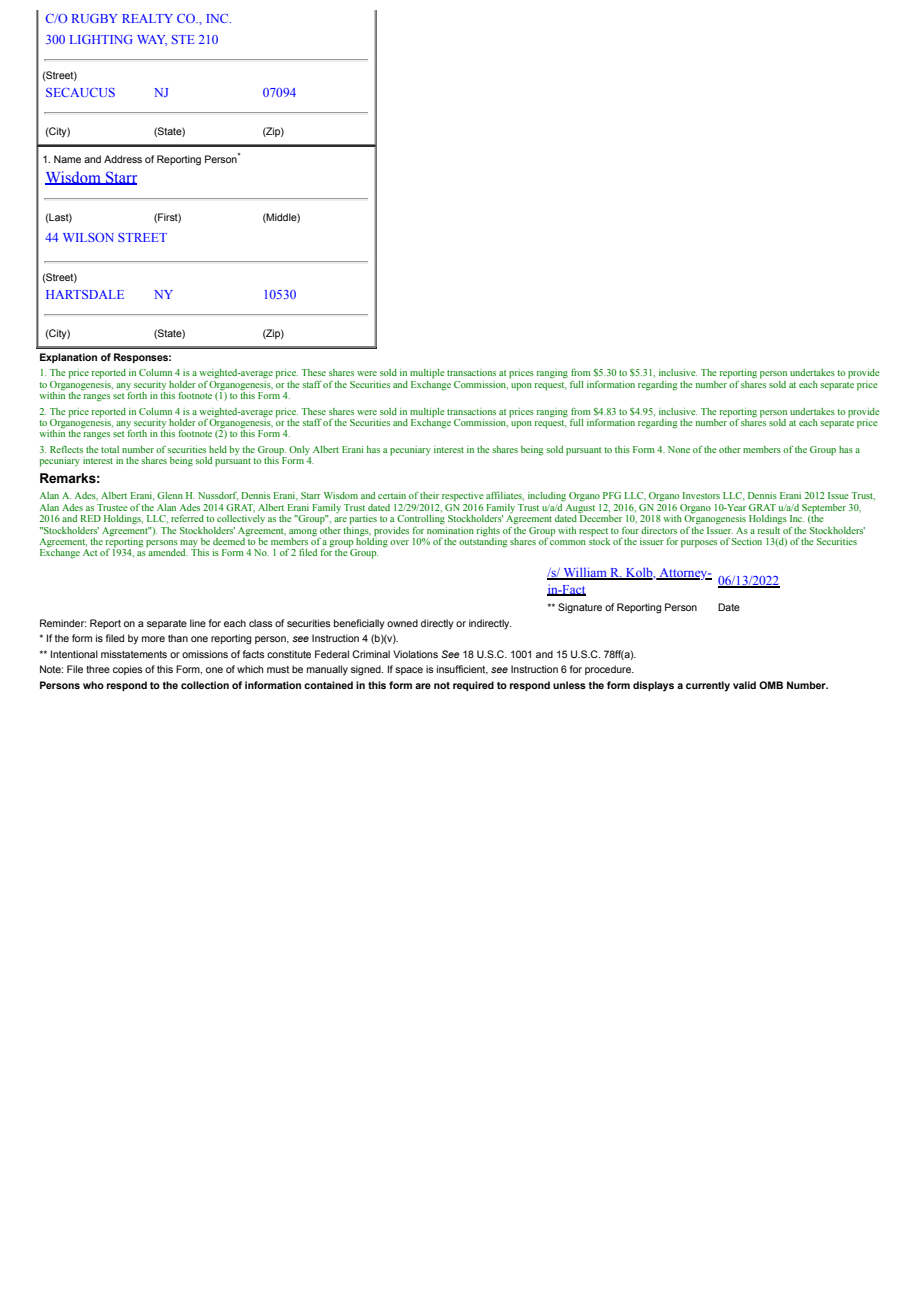 The width and height of the document is (924, 1308). Describe the element at coordinates (701, 495) in the document. I see `Investors` at that location.
